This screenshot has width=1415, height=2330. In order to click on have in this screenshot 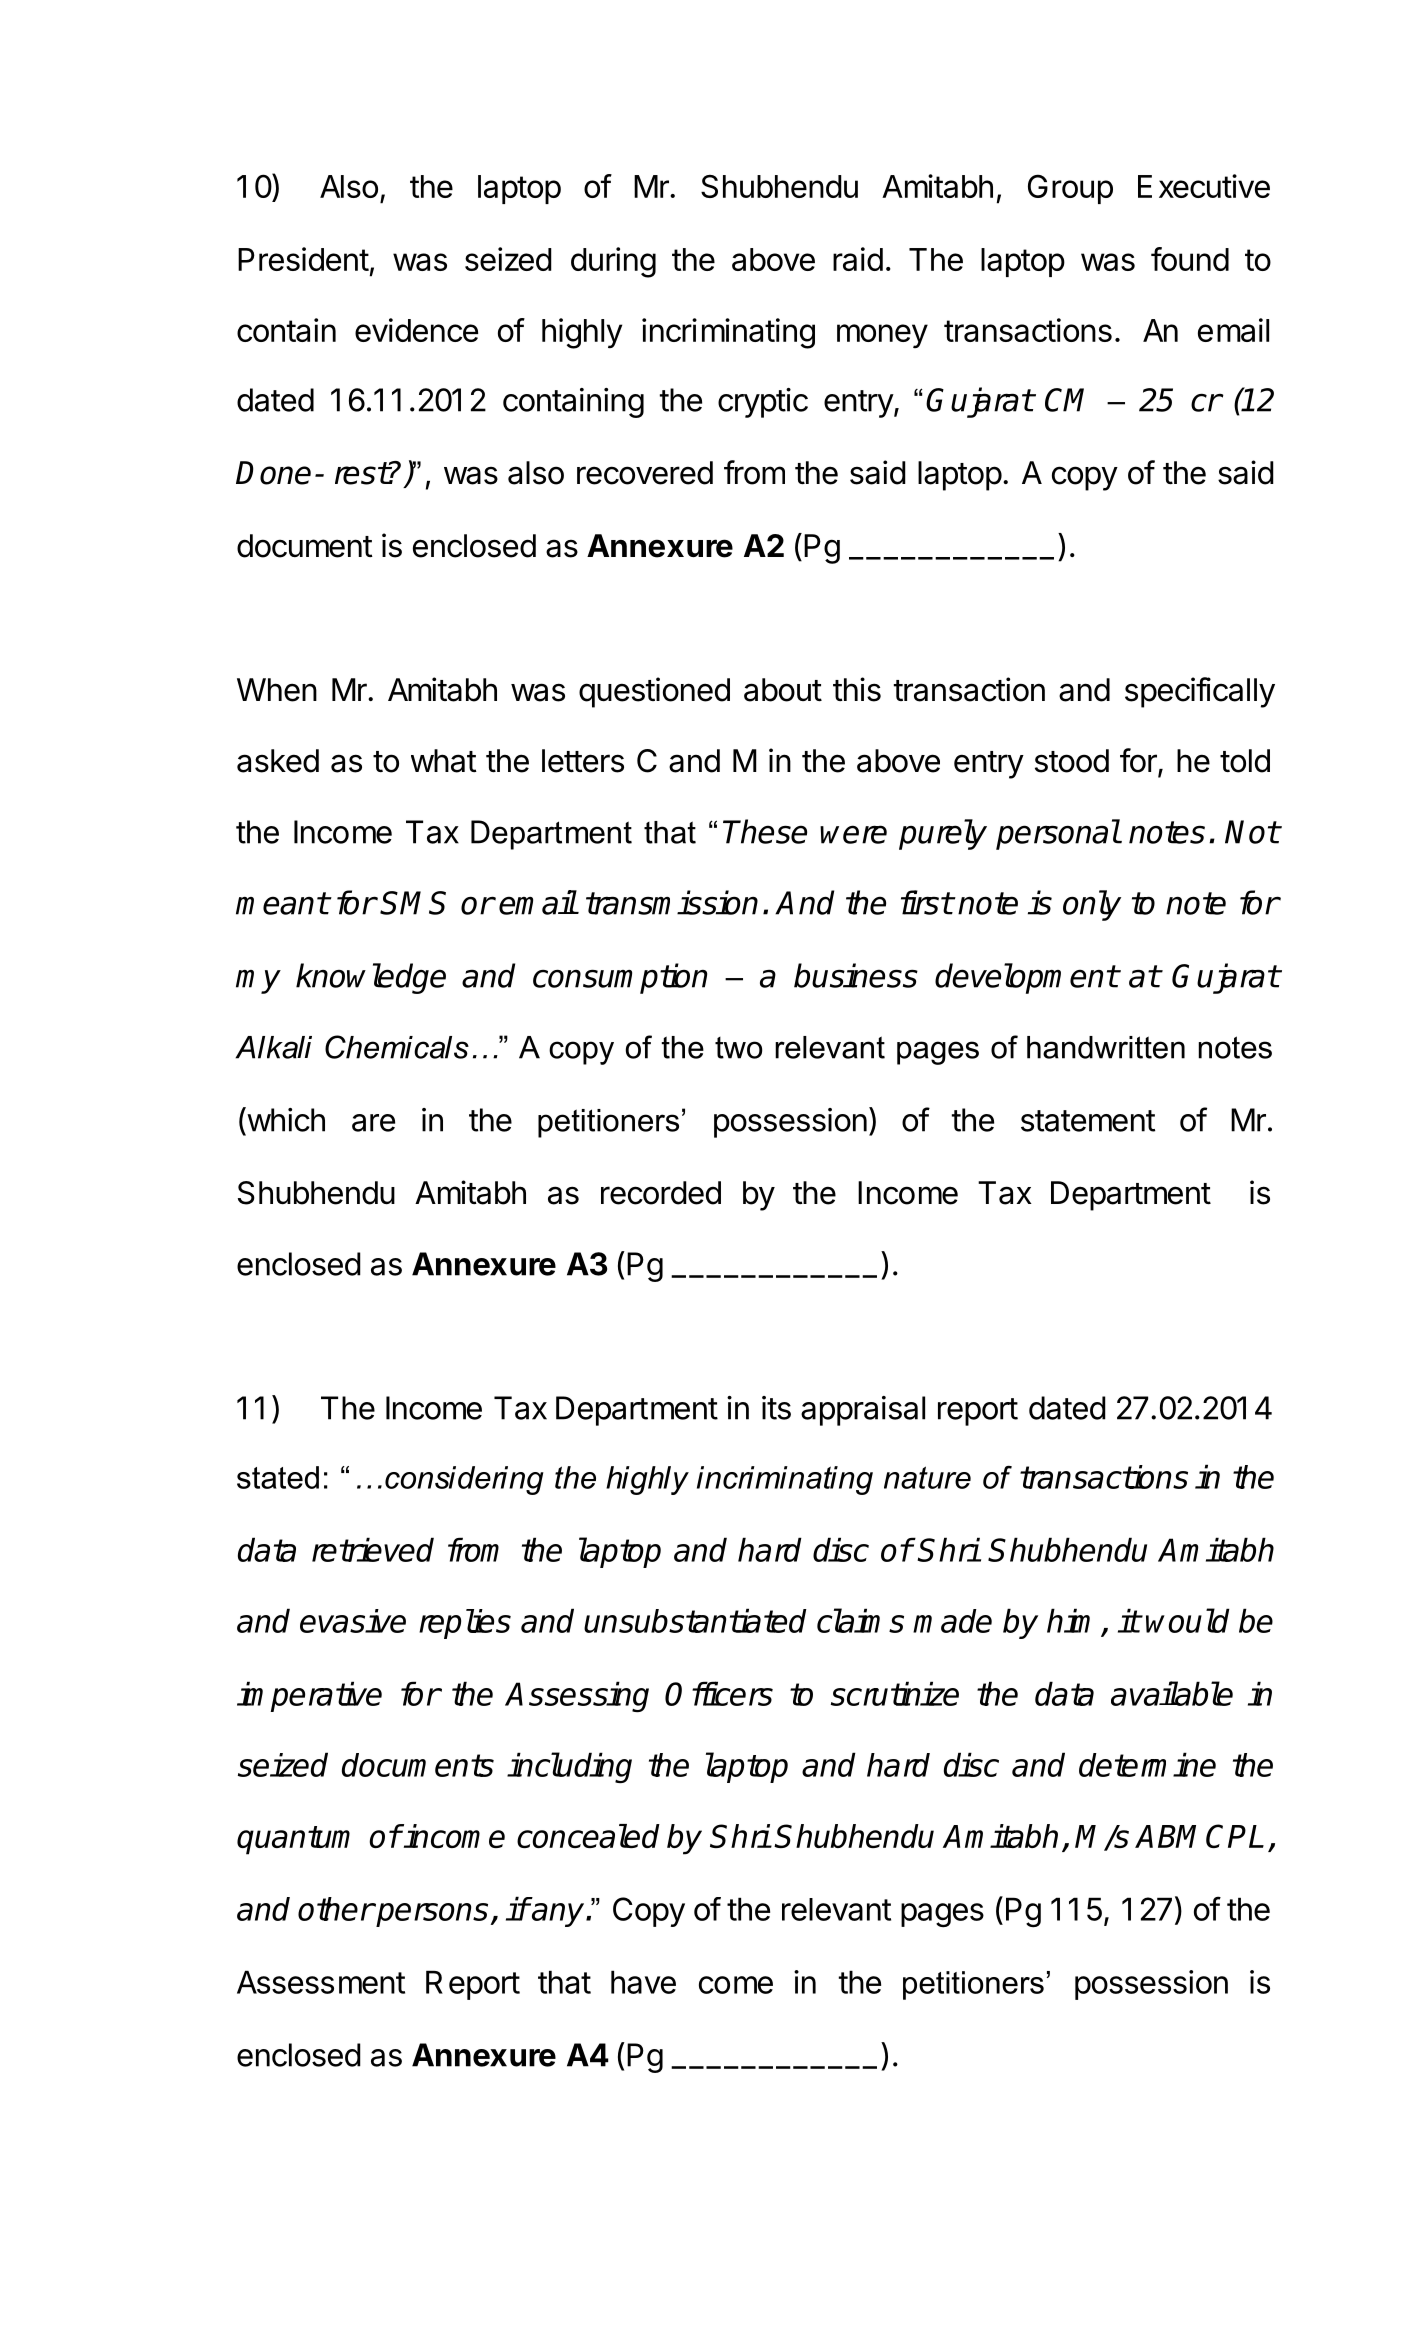, I will do `click(643, 1982)`.
